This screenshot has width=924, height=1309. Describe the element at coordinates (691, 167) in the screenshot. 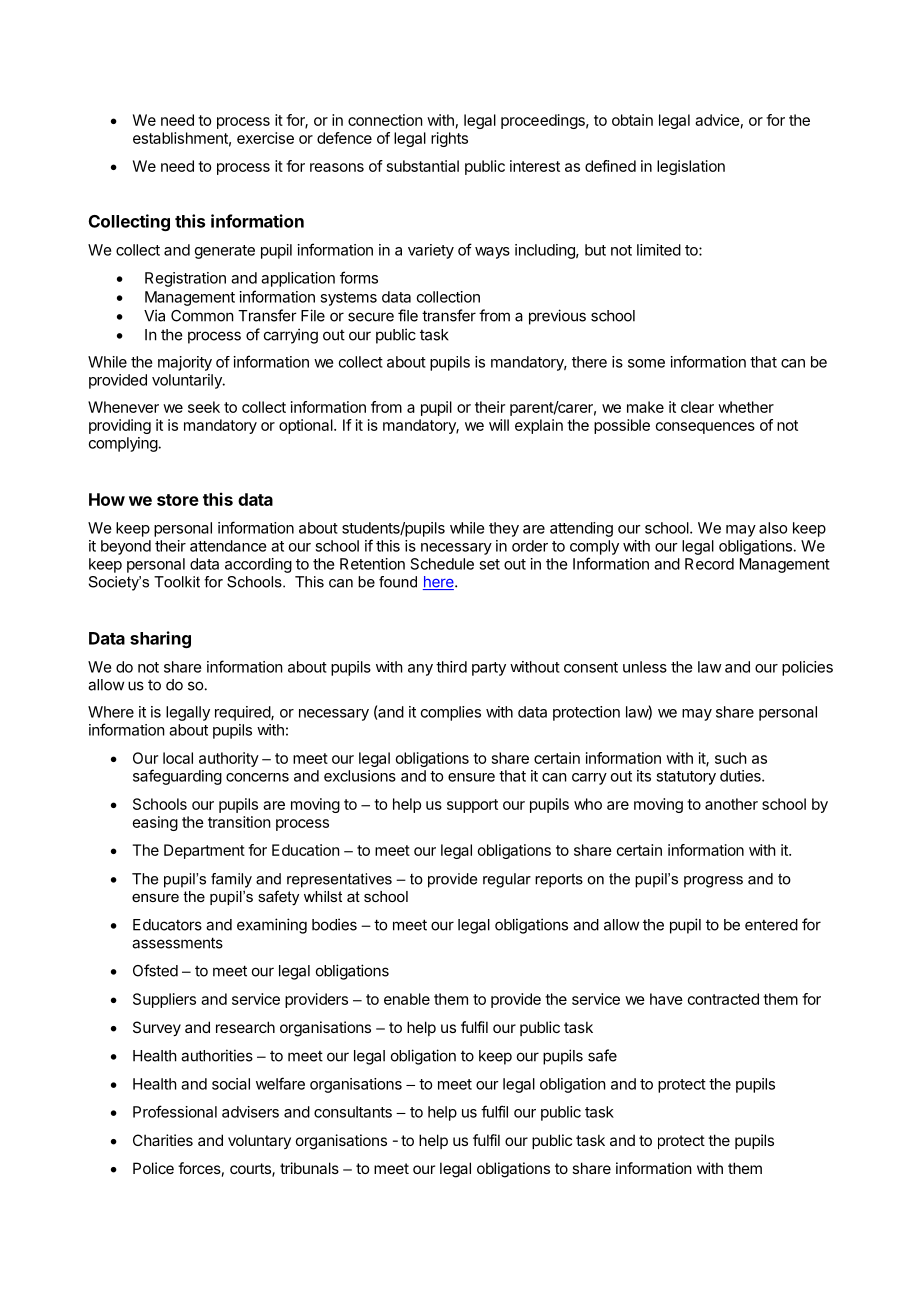

I see `legislation` at that location.
